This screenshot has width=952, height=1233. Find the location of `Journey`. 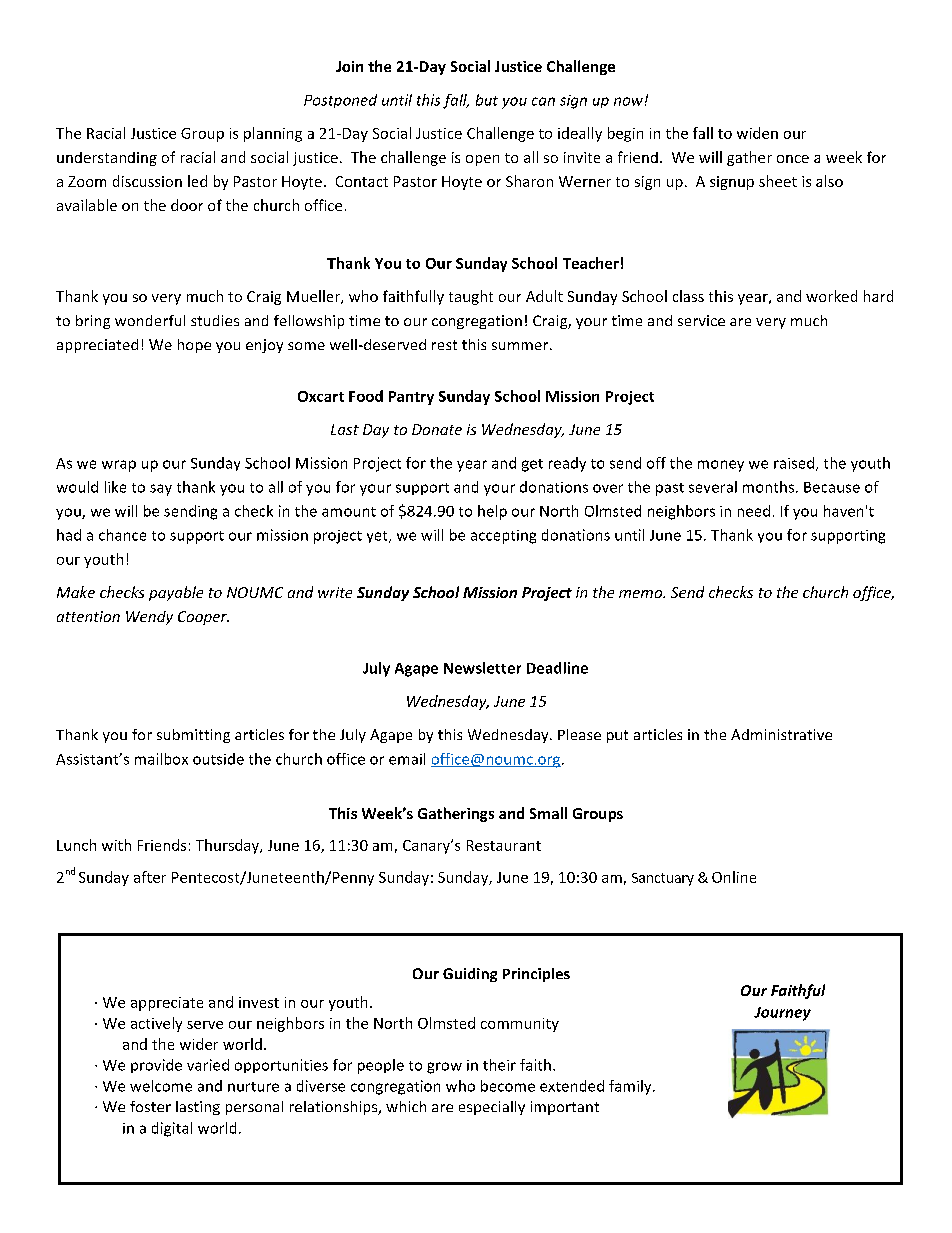

Journey is located at coordinates (782, 1014).
